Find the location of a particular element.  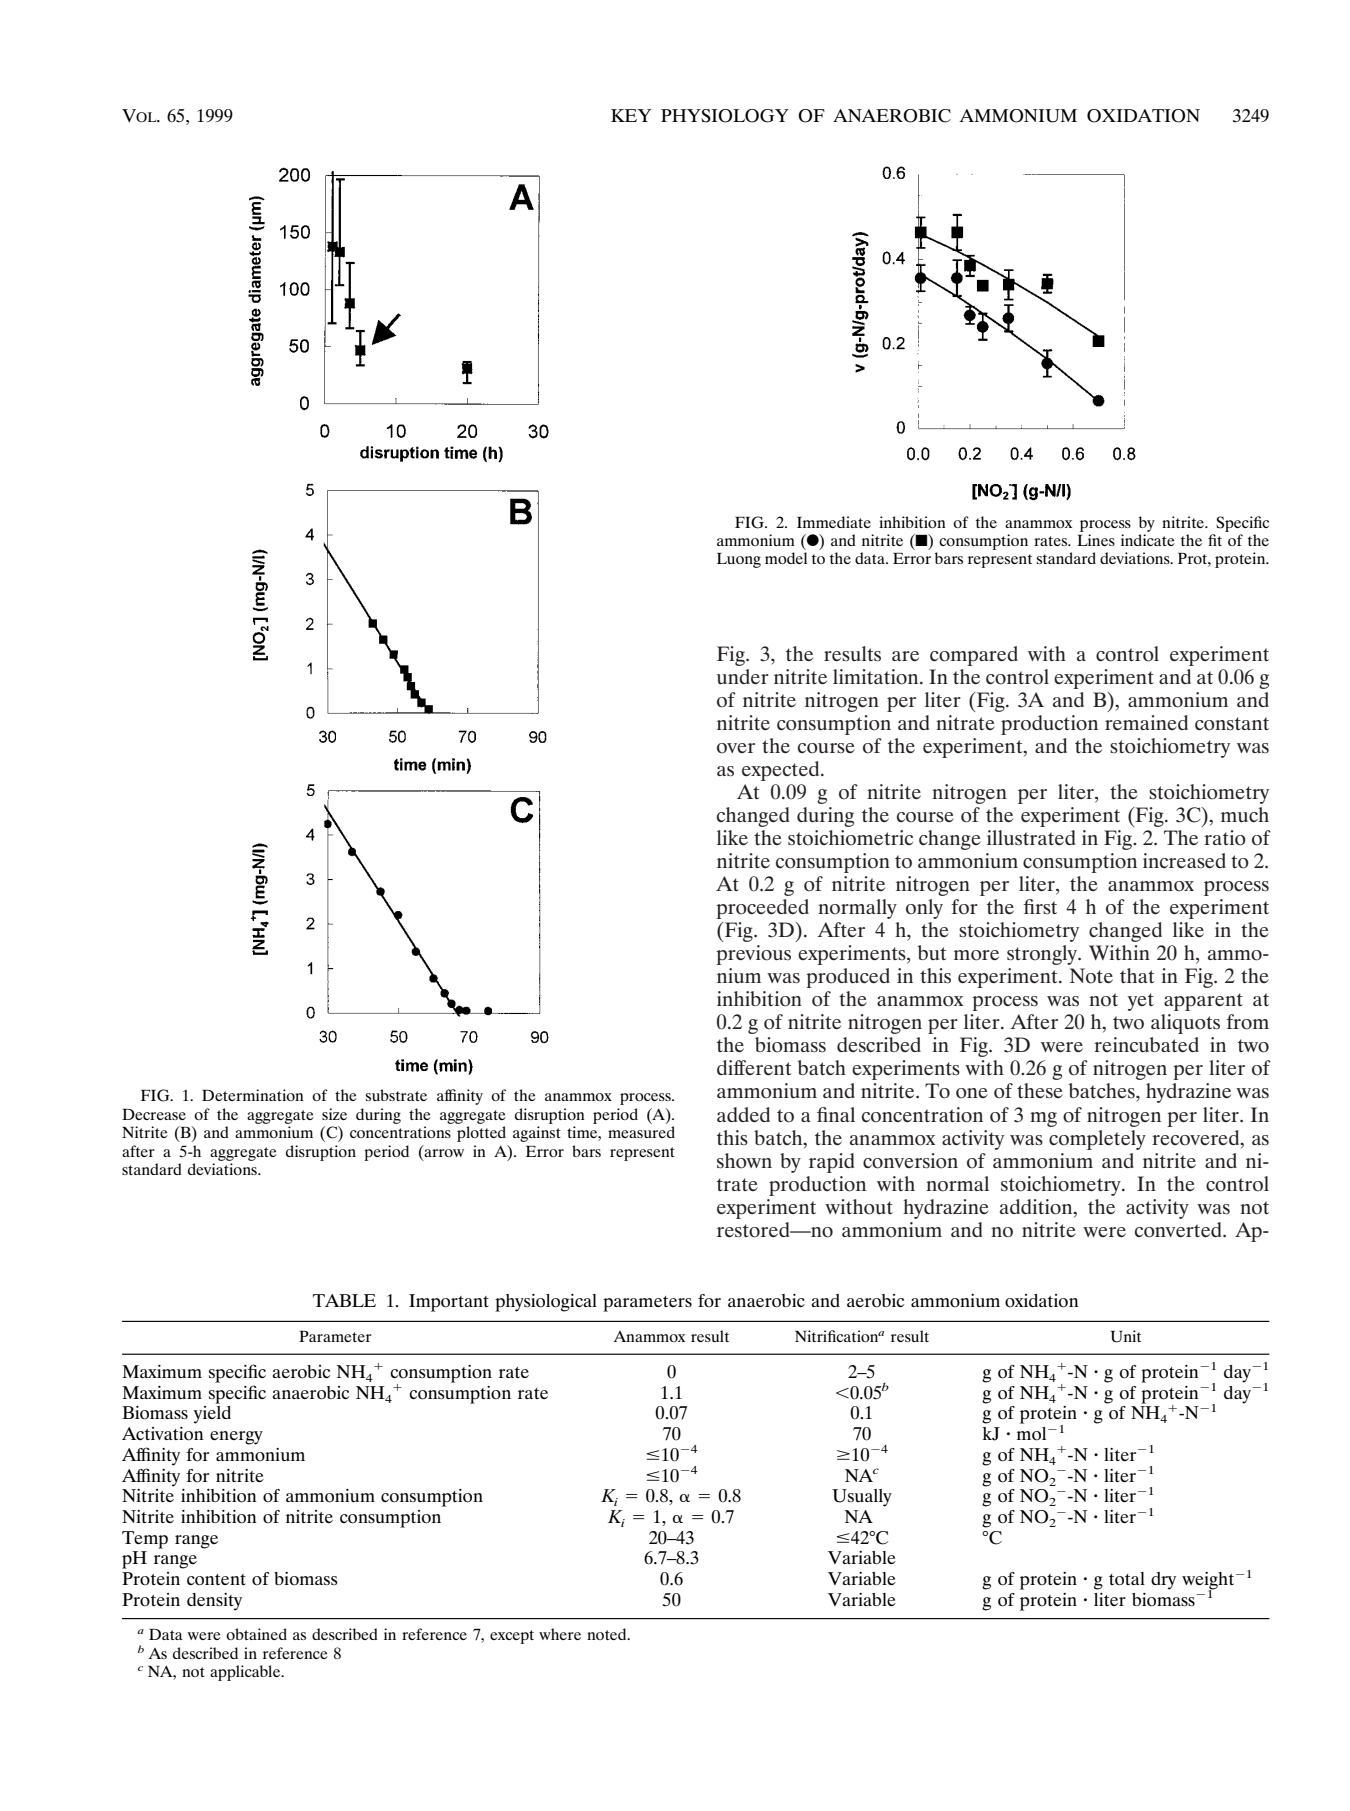

indicate is located at coordinates (1148, 540).
